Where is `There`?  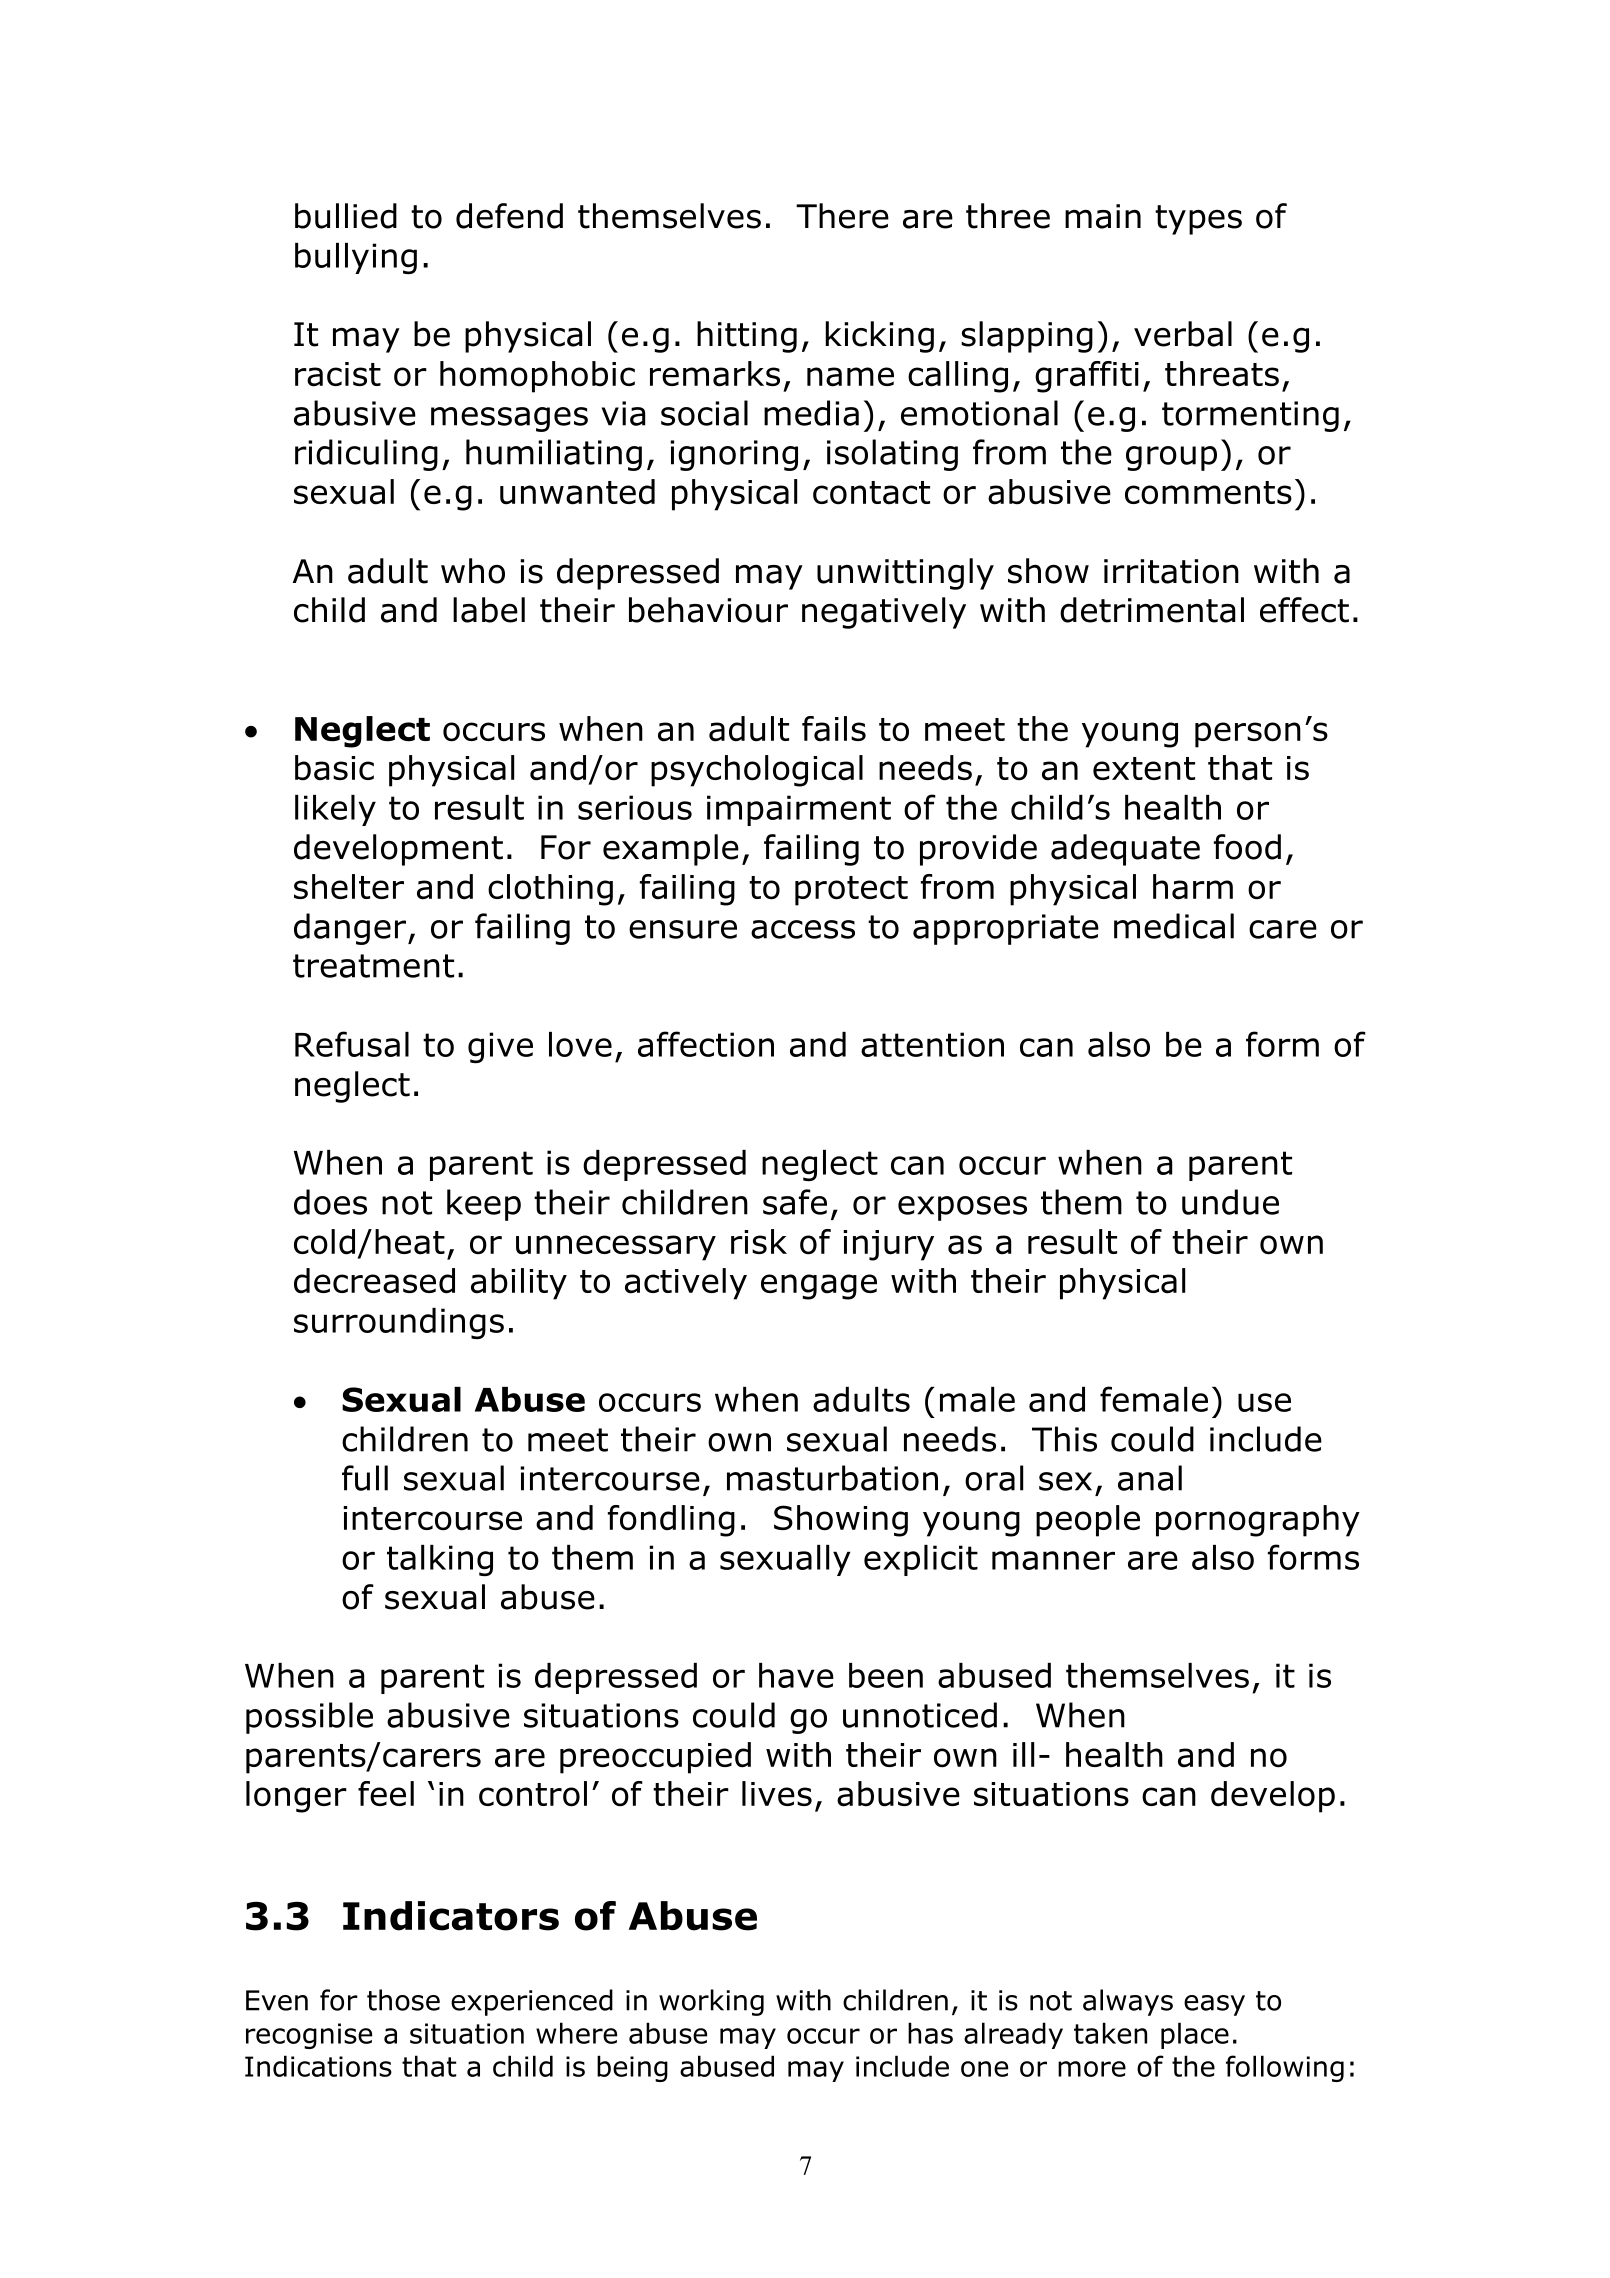 There is located at coordinates (842, 216).
